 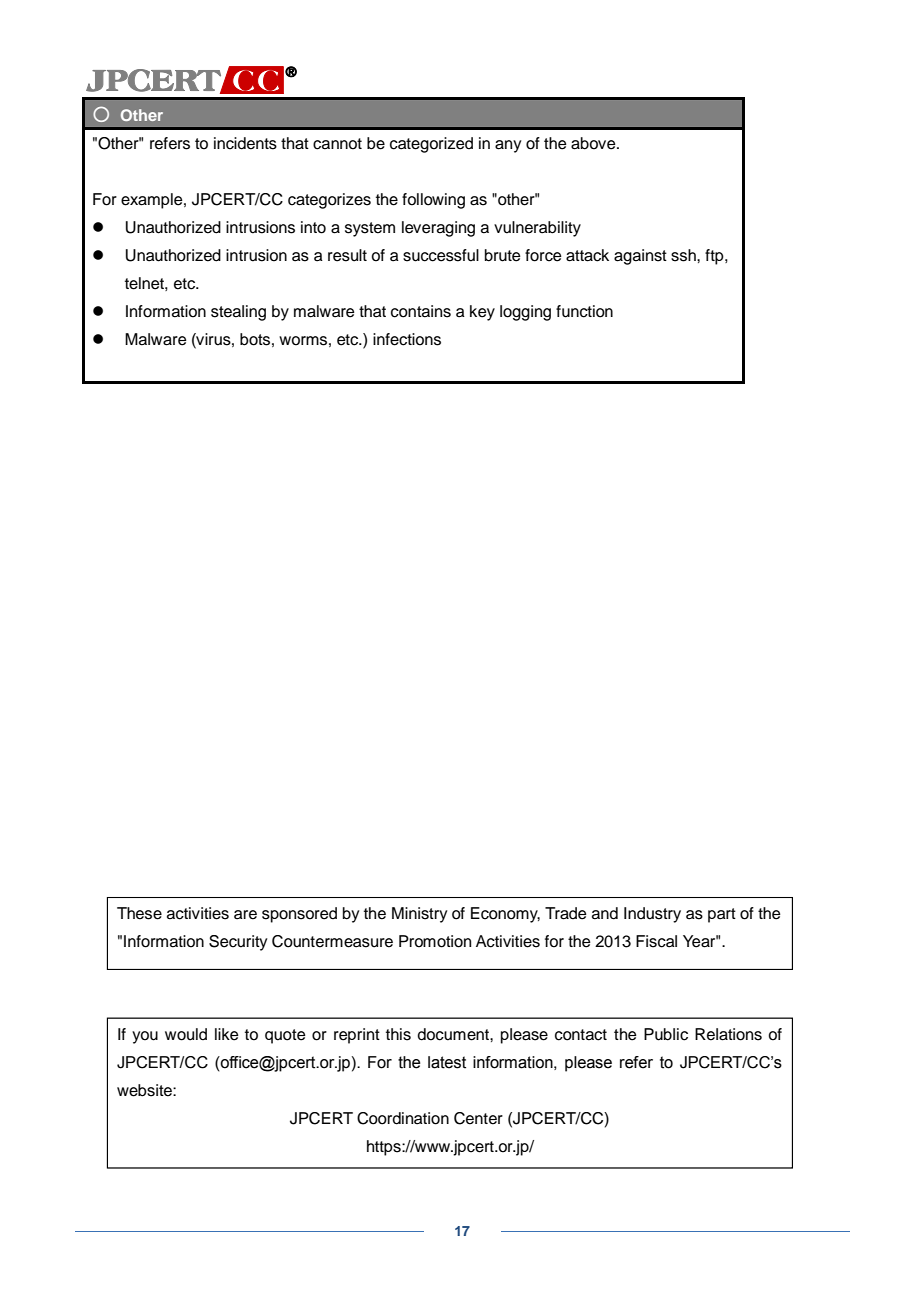 I want to click on Public, so click(x=666, y=1034).
